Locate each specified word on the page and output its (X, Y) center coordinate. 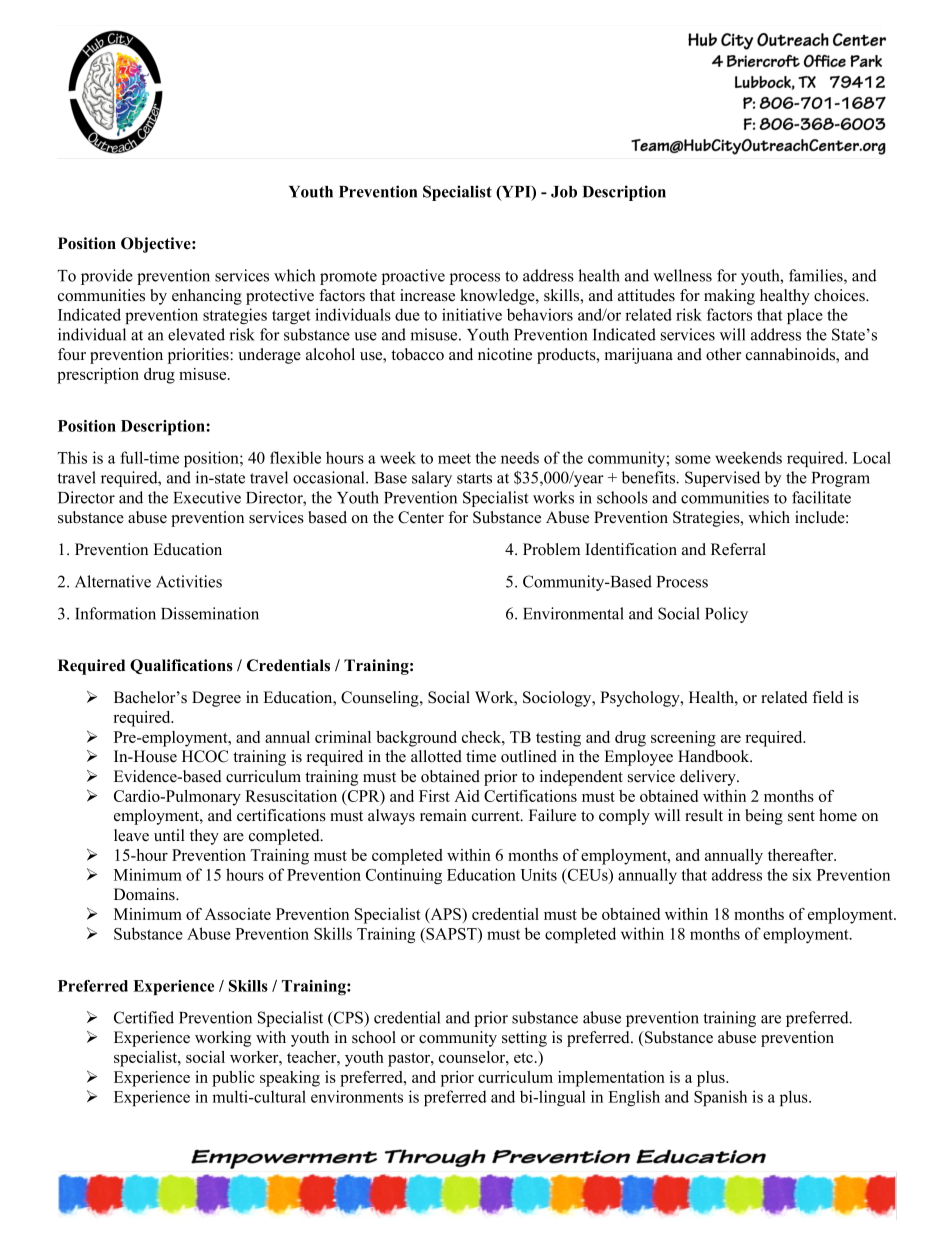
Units (538, 874)
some (693, 459)
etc (523, 1058)
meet (454, 458)
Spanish (720, 1098)
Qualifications (181, 666)
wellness (682, 275)
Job (564, 192)
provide (107, 277)
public (233, 1079)
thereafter (802, 855)
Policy (726, 615)
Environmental (573, 613)
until (169, 835)
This (72, 457)
